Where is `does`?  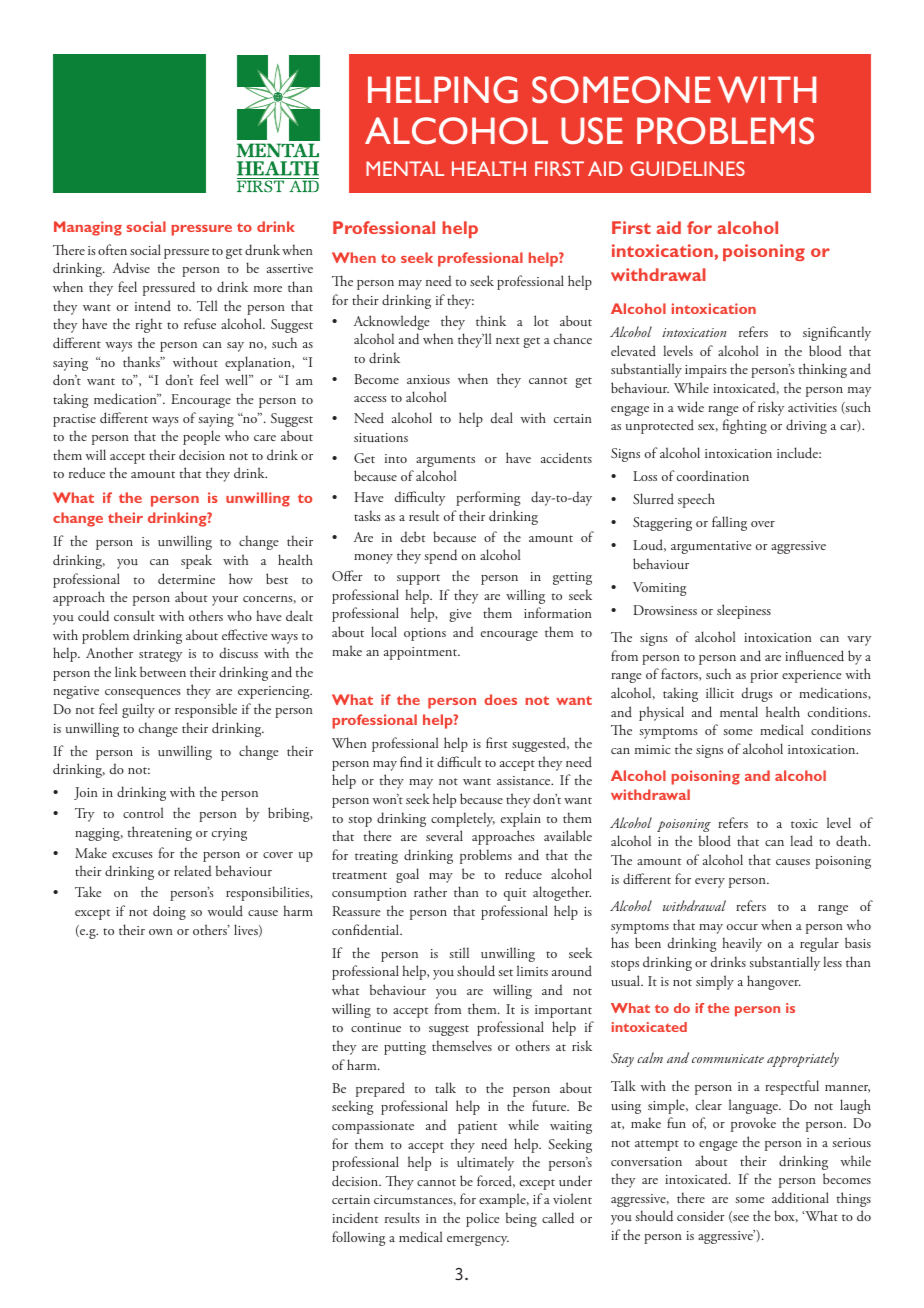
does is located at coordinates (500, 699).
